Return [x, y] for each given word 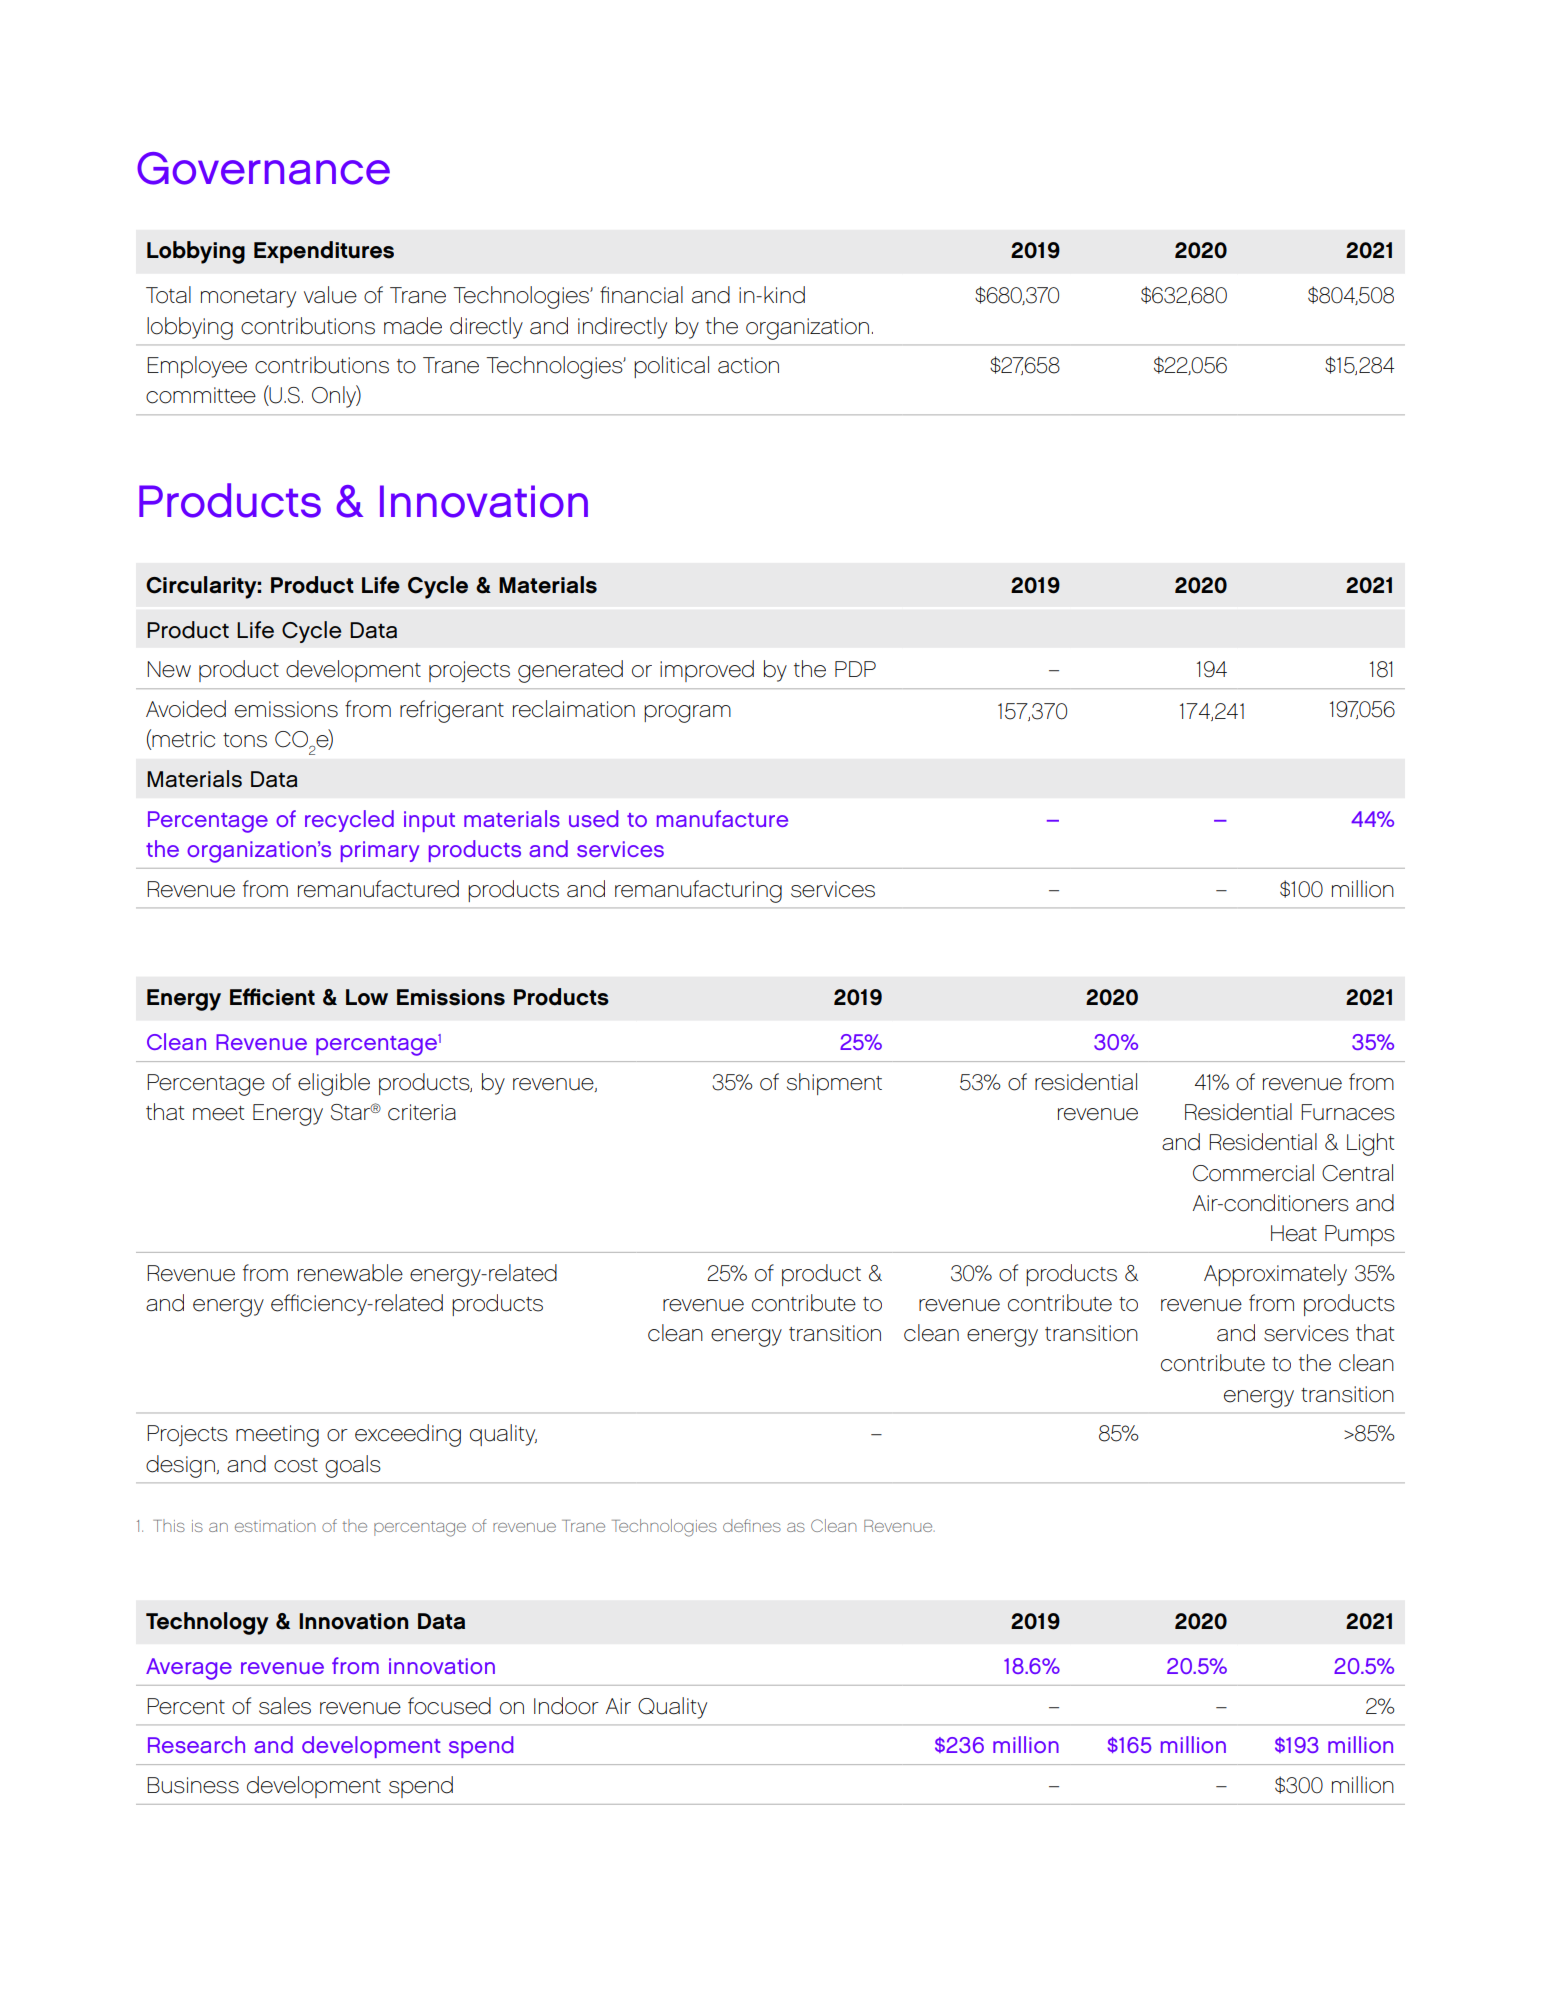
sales [285, 1706]
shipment [834, 1084]
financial [641, 295]
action [748, 365]
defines [752, 1525]
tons [245, 740]
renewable [350, 1273]
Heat [1294, 1233]
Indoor [566, 1706]
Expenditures [324, 252]
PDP [855, 669]
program [687, 714]
